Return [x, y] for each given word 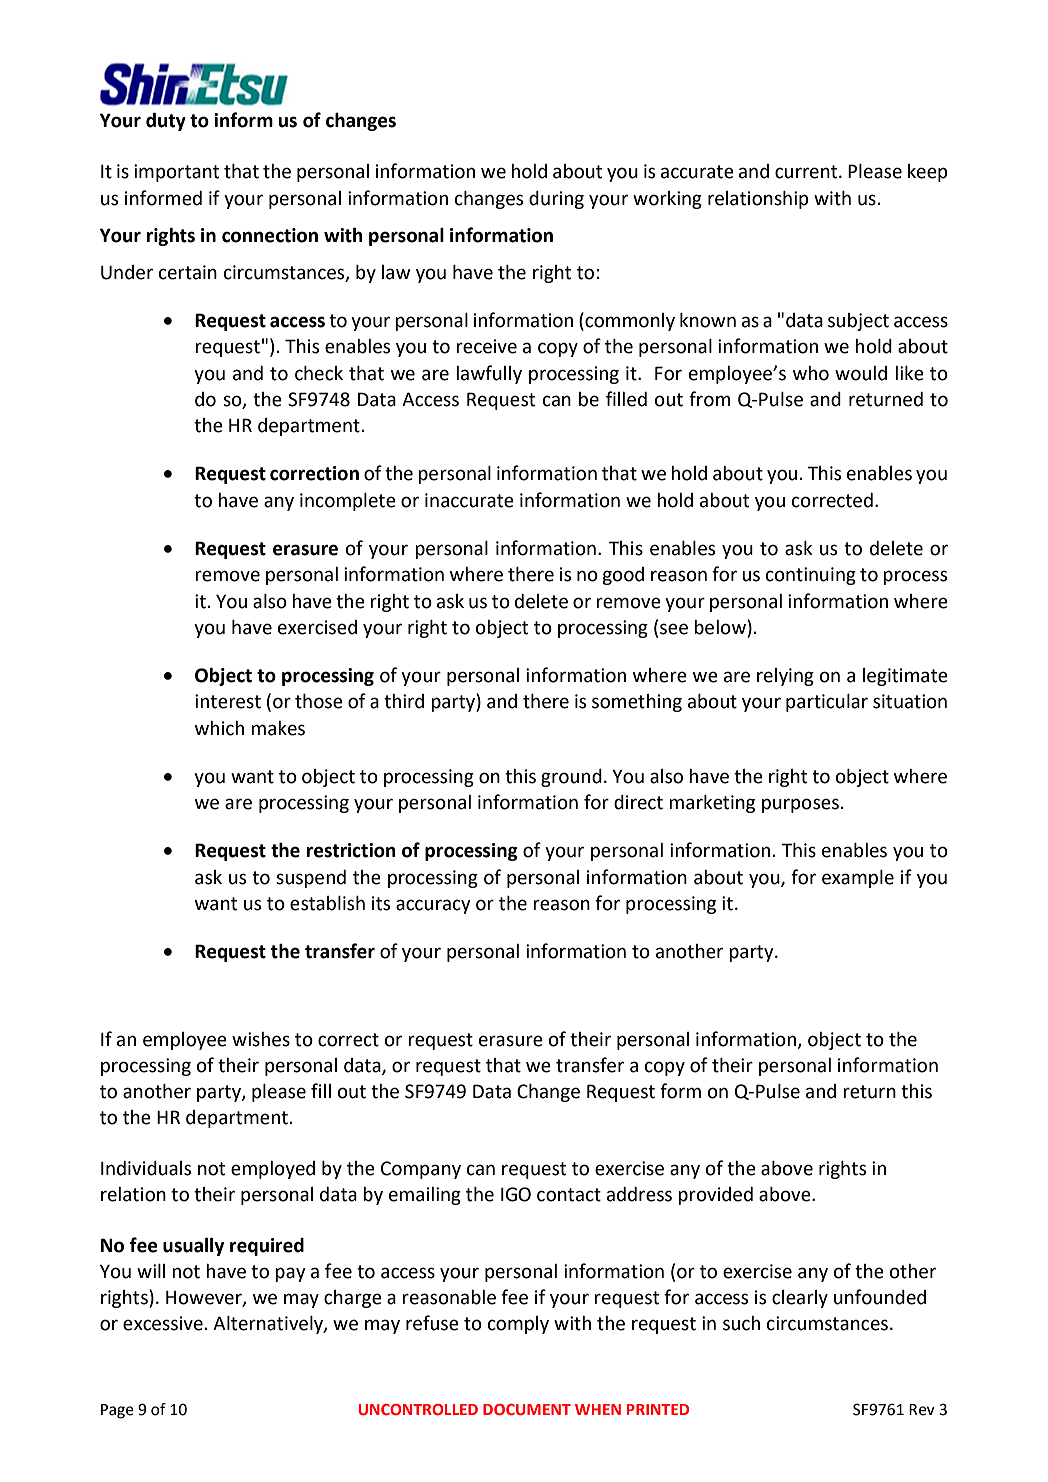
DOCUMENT [527, 1410]
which [219, 728]
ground [571, 778]
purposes [800, 805]
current [807, 172]
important [176, 173]
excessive [163, 1323]
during [556, 200]
